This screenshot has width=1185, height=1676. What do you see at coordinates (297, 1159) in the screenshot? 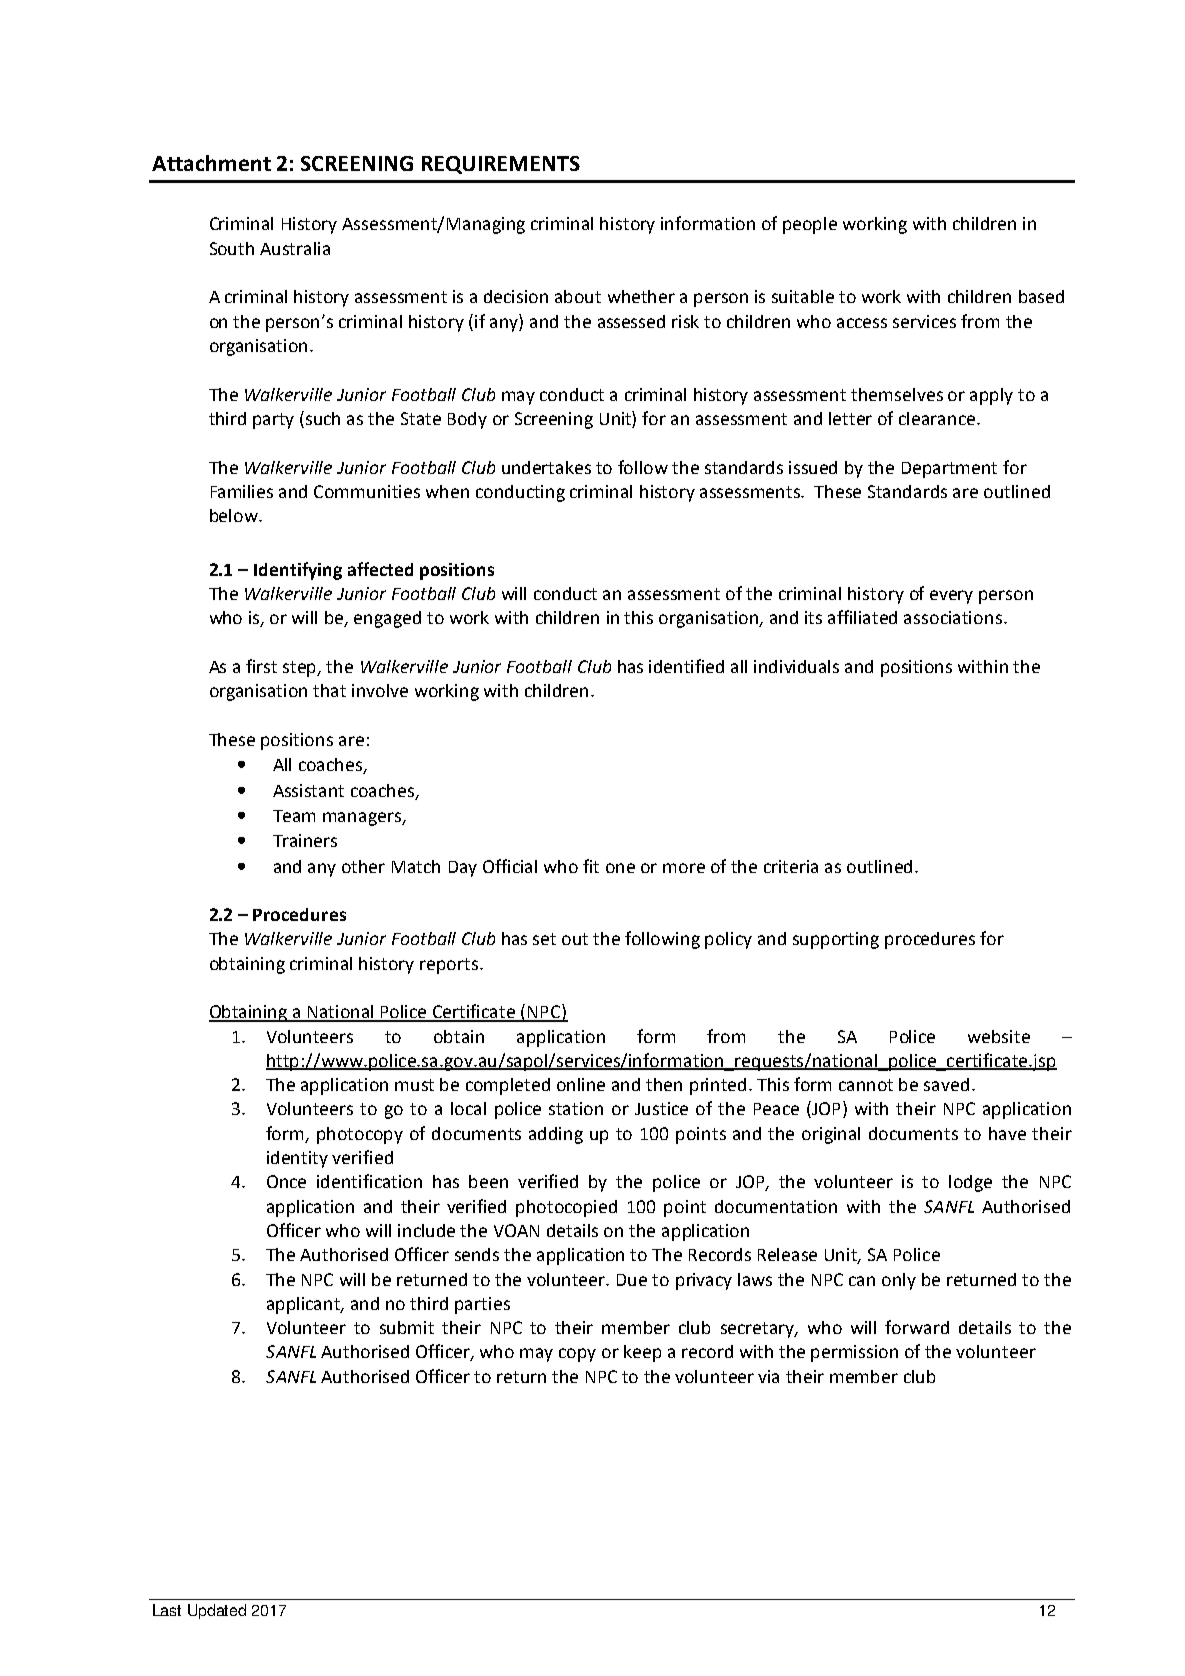
I see `identity` at bounding box center [297, 1159].
